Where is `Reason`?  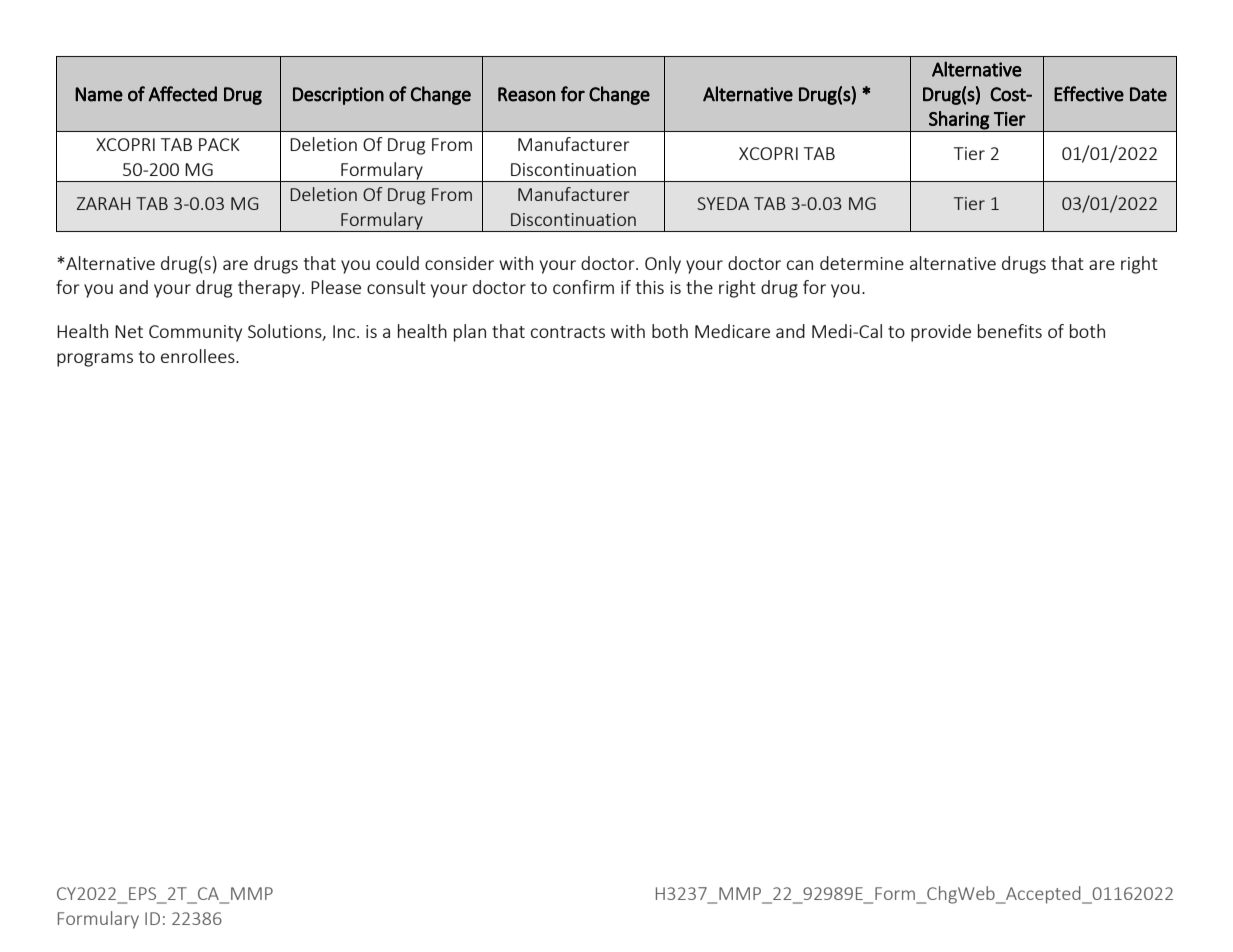 Reason is located at coordinates (526, 94).
